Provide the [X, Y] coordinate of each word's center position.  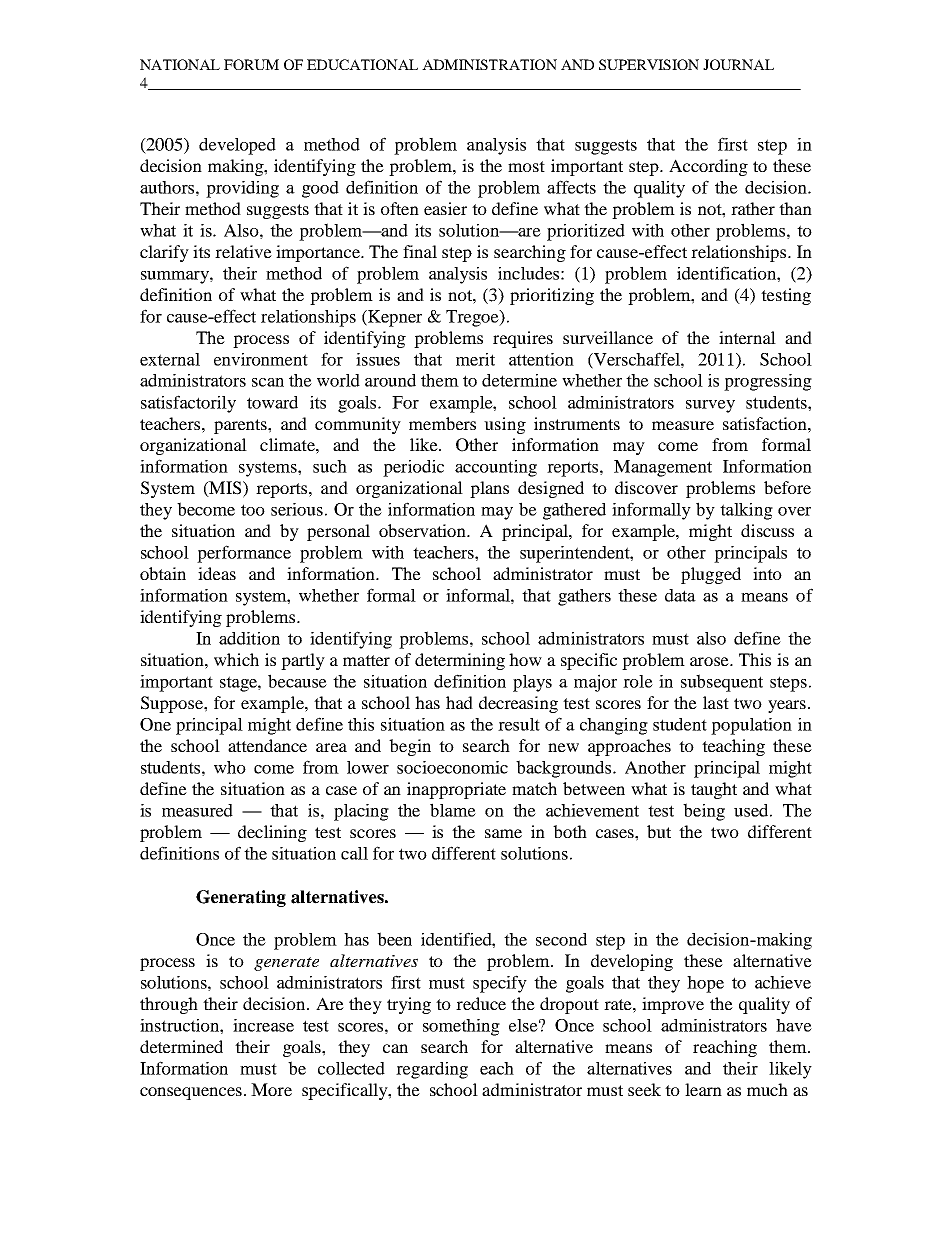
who [230, 767]
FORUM [251, 64]
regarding [432, 1070]
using [505, 425]
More [271, 1089]
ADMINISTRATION [489, 64]
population [751, 726]
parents [241, 426]
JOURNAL [738, 64]
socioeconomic [452, 767]
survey [710, 406]
